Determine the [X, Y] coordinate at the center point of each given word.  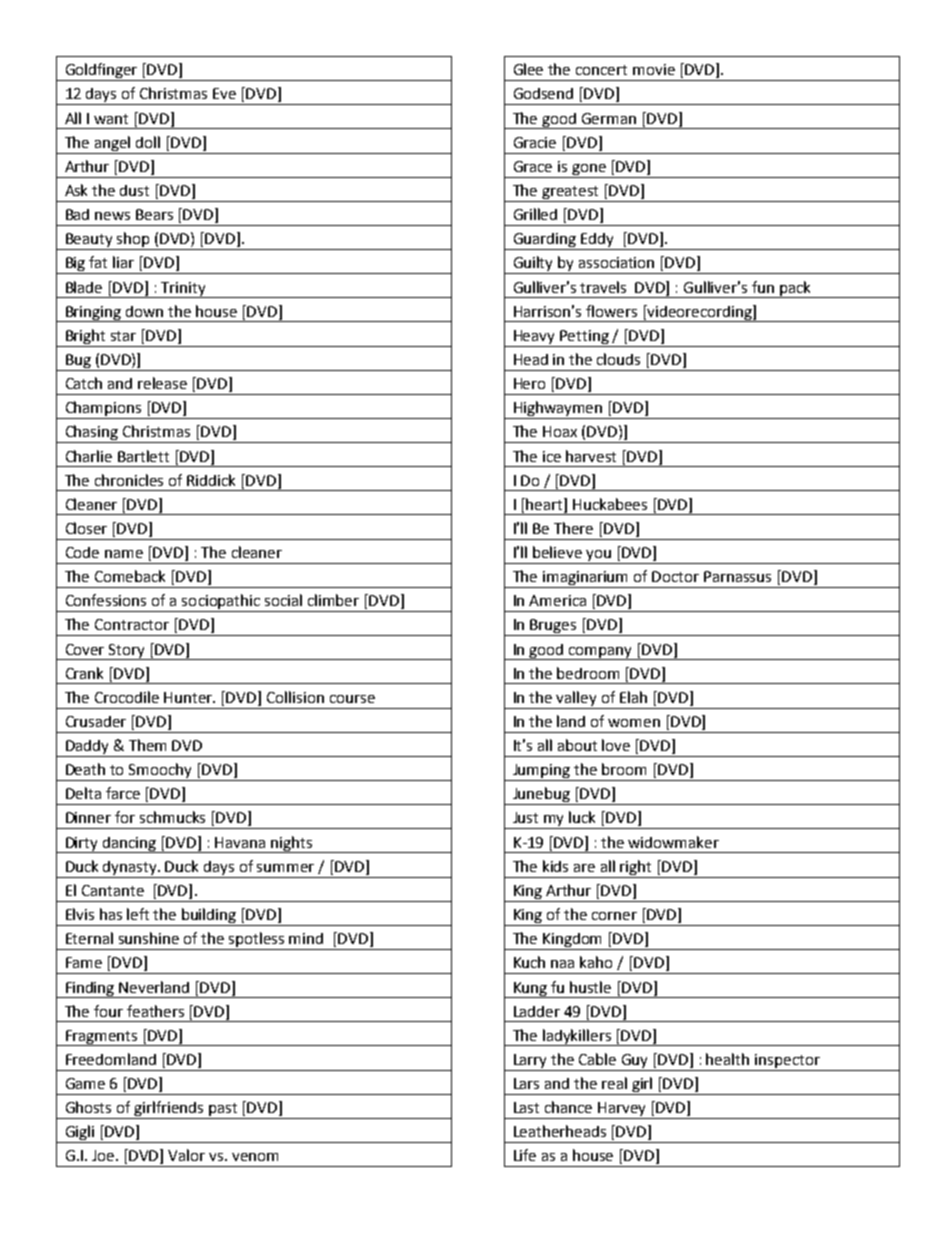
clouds [618, 359]
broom [624, 769]
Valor [186, 1155]
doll [148, 142]
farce [123, 793]
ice [552, 456]
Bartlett [143, 456]
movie [654, 69]
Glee [528, 69]
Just [525, 817]
